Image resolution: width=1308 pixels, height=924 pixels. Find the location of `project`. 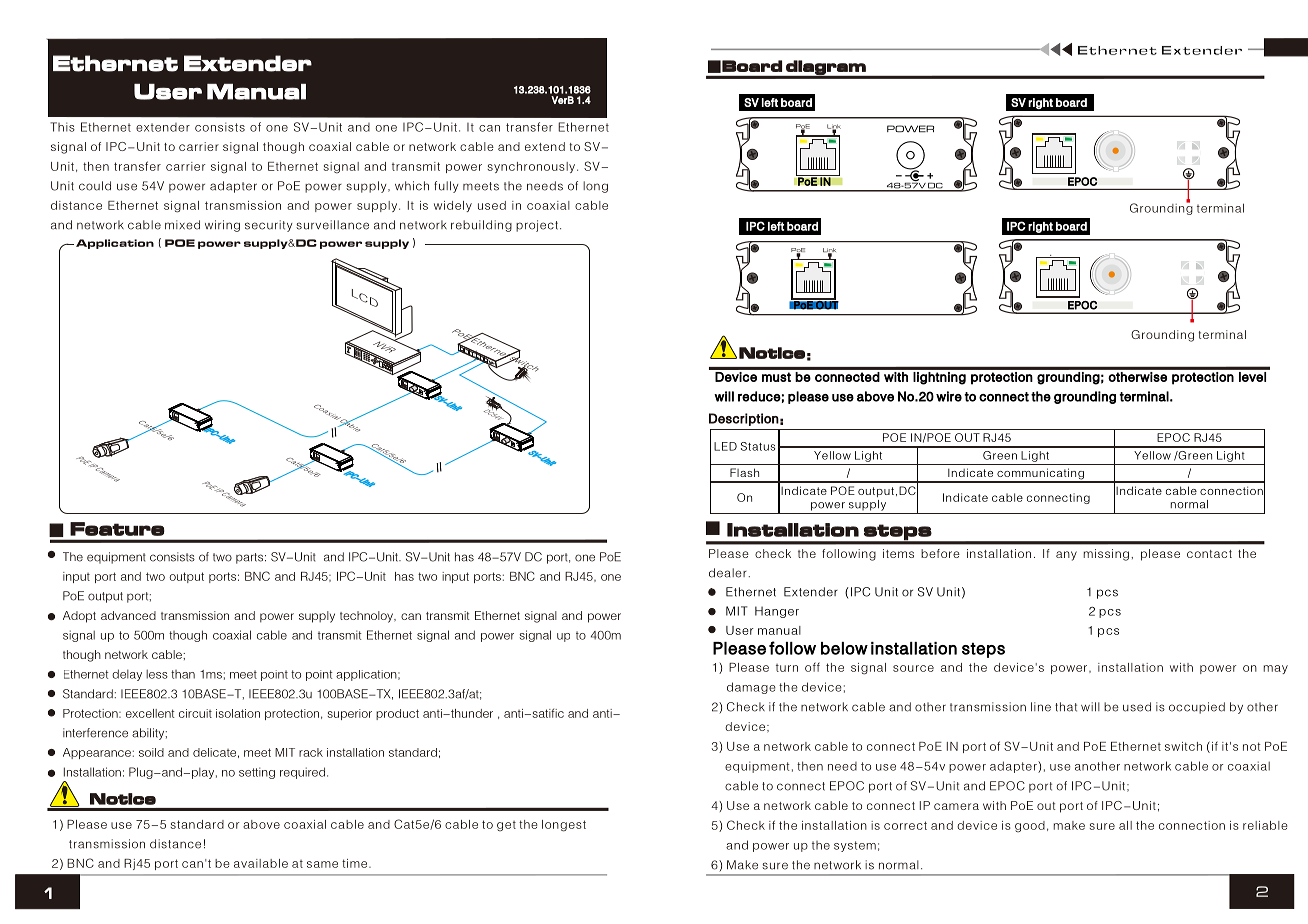

project is located at coordinates (538, 226).
